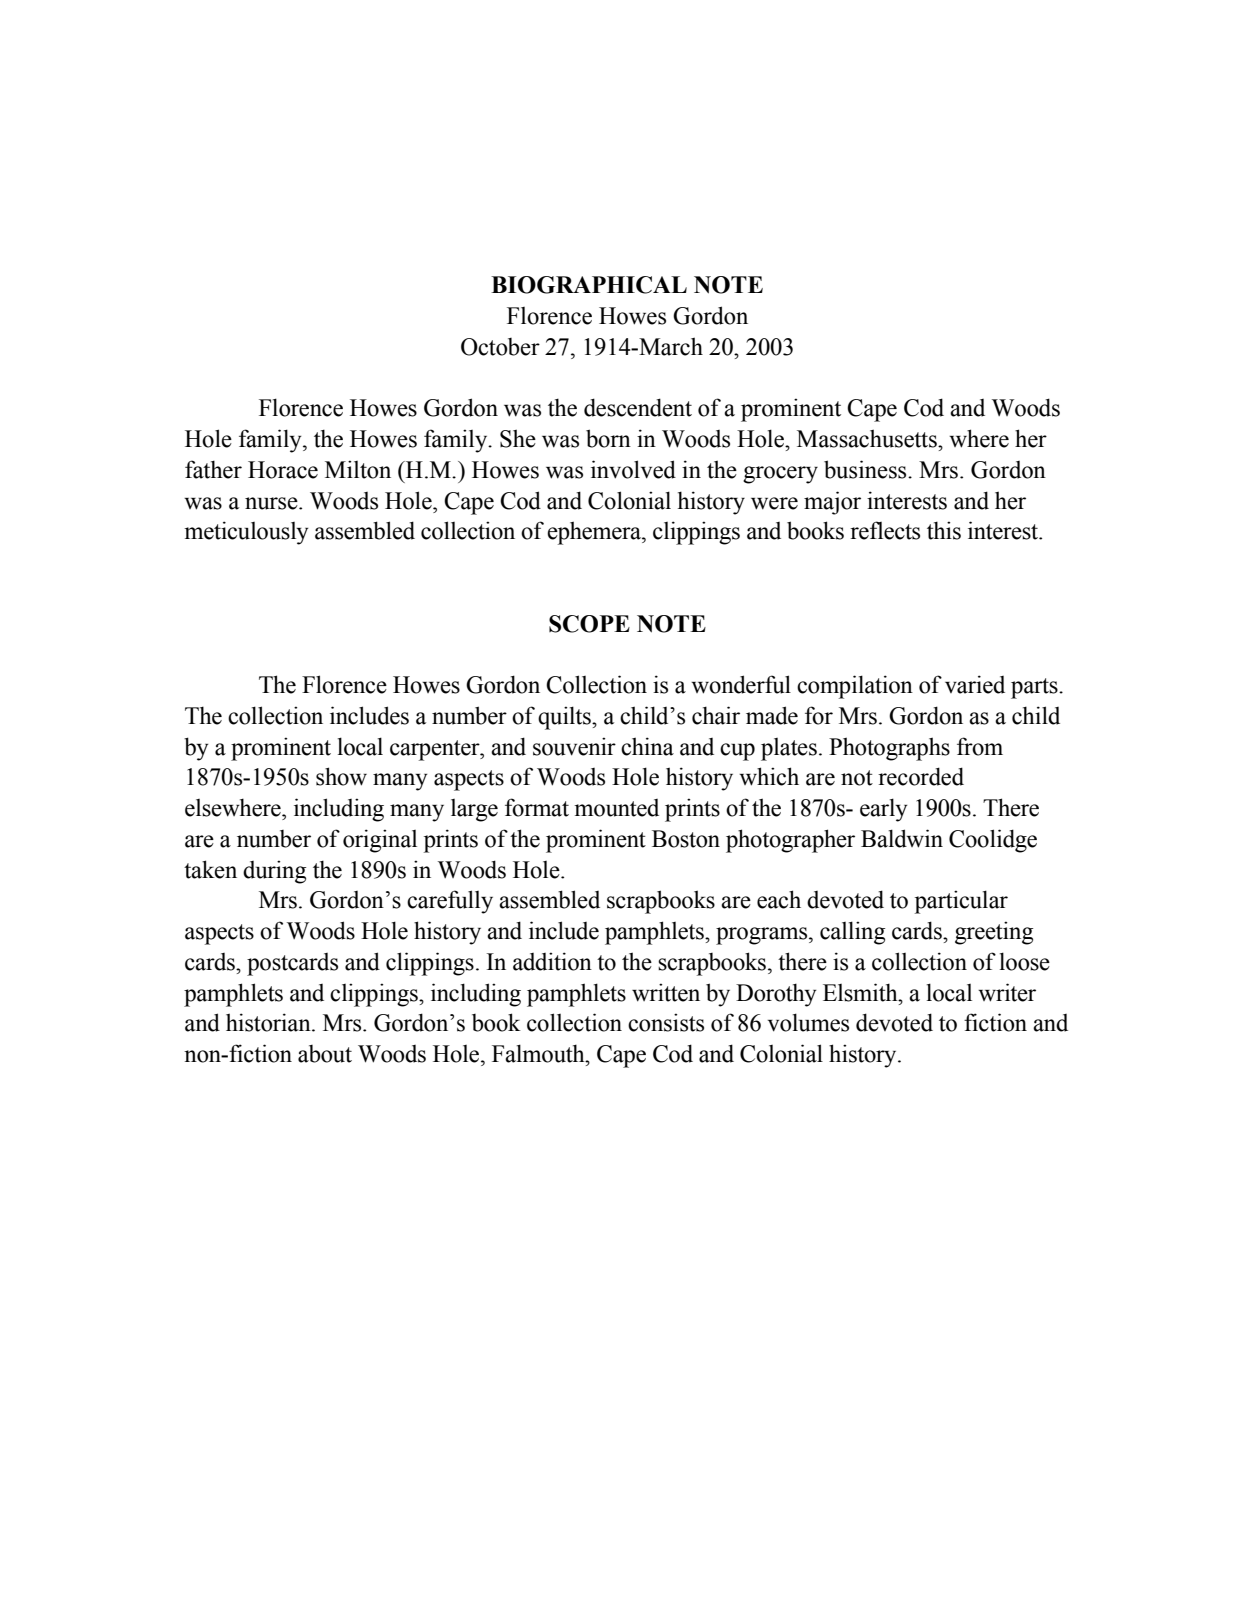 The height and width of the page is (1624, 1255). Describe the element at coordinates (666, 1022) in the page. I see `consists` at that location.
